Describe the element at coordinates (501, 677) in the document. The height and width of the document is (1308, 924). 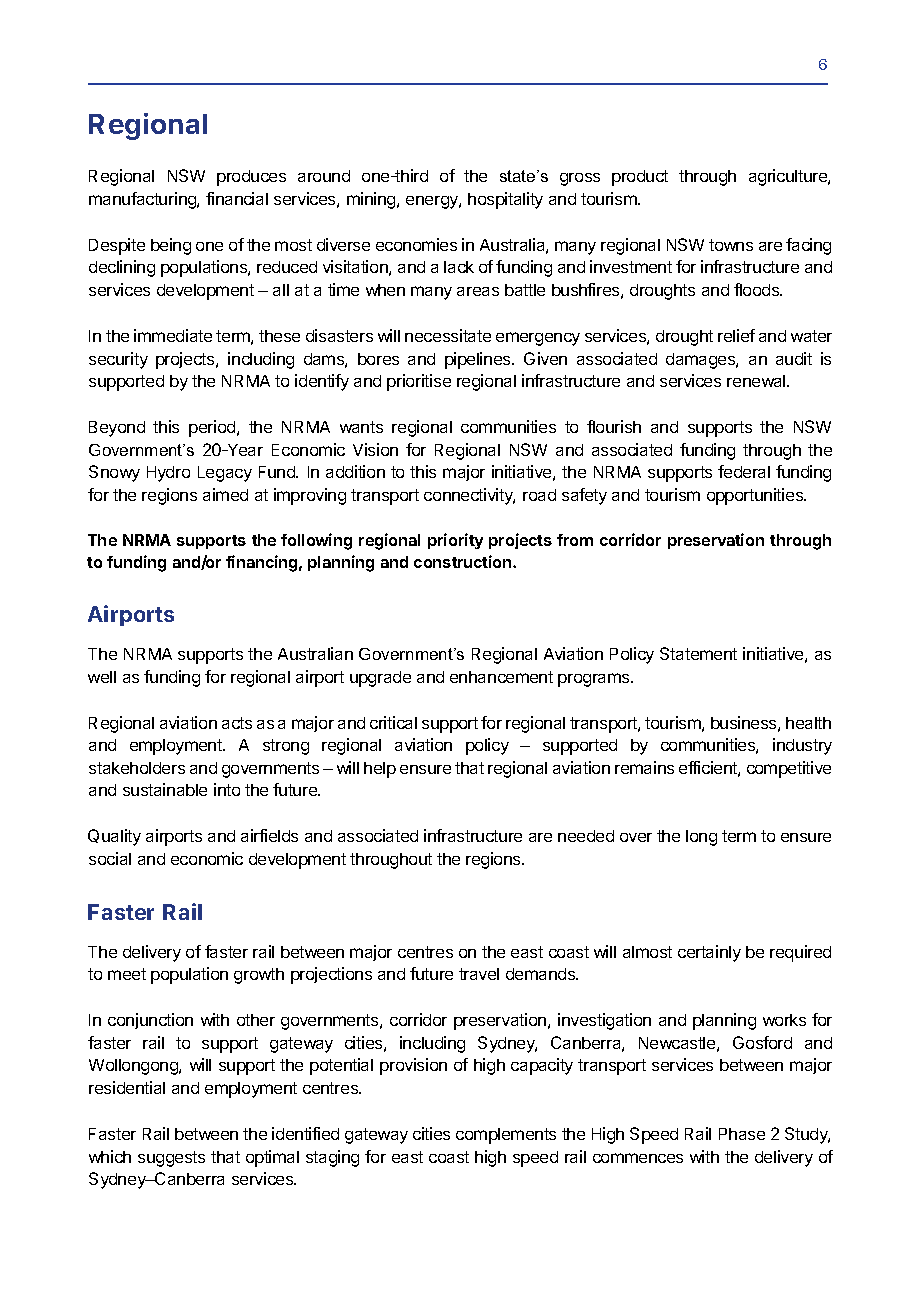
I see `enhancement` at that location.
